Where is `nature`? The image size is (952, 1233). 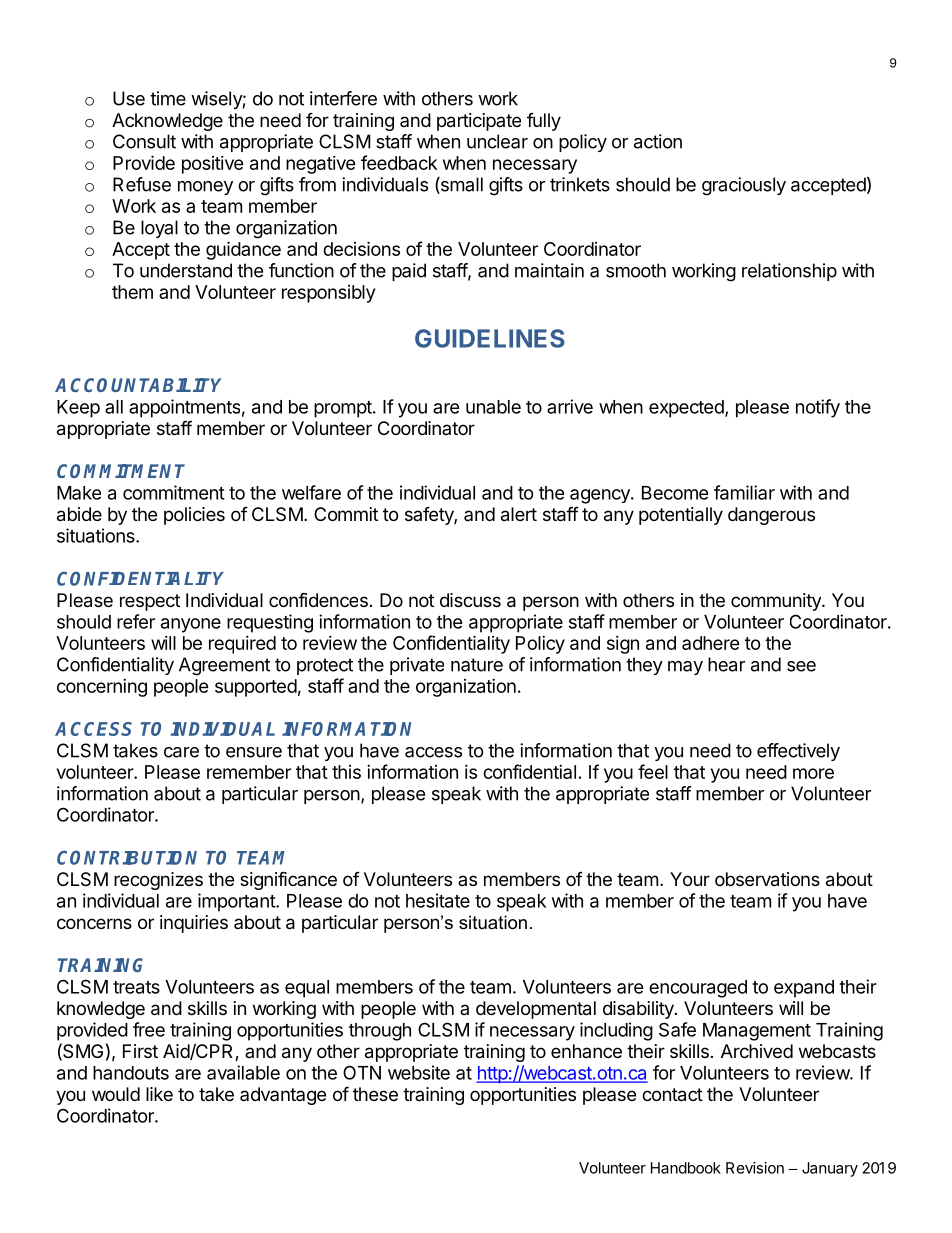
nature is located at coordinates (477, 665).
